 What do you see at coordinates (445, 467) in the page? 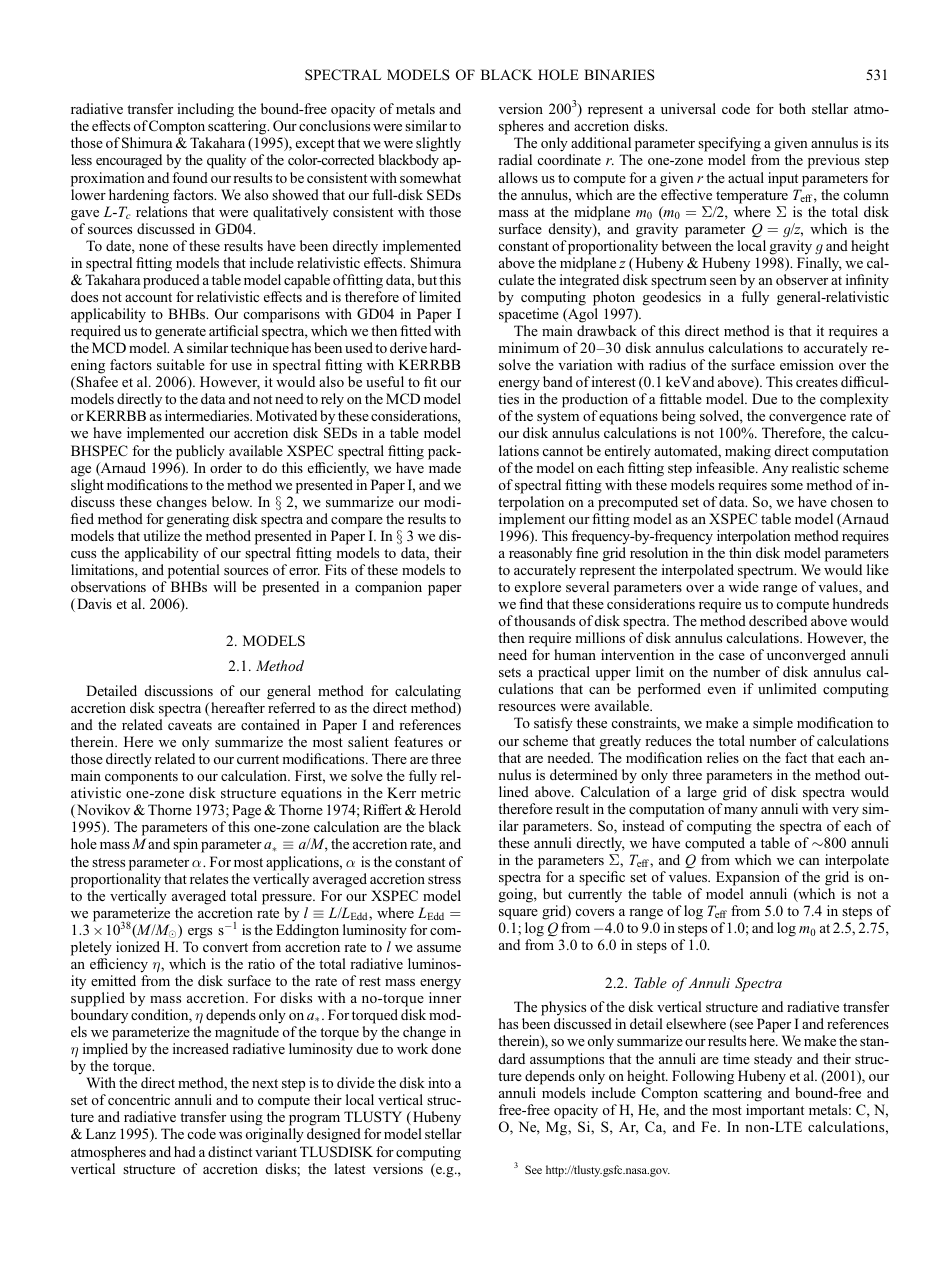
I see `made` at bounding box center [445, 467].
